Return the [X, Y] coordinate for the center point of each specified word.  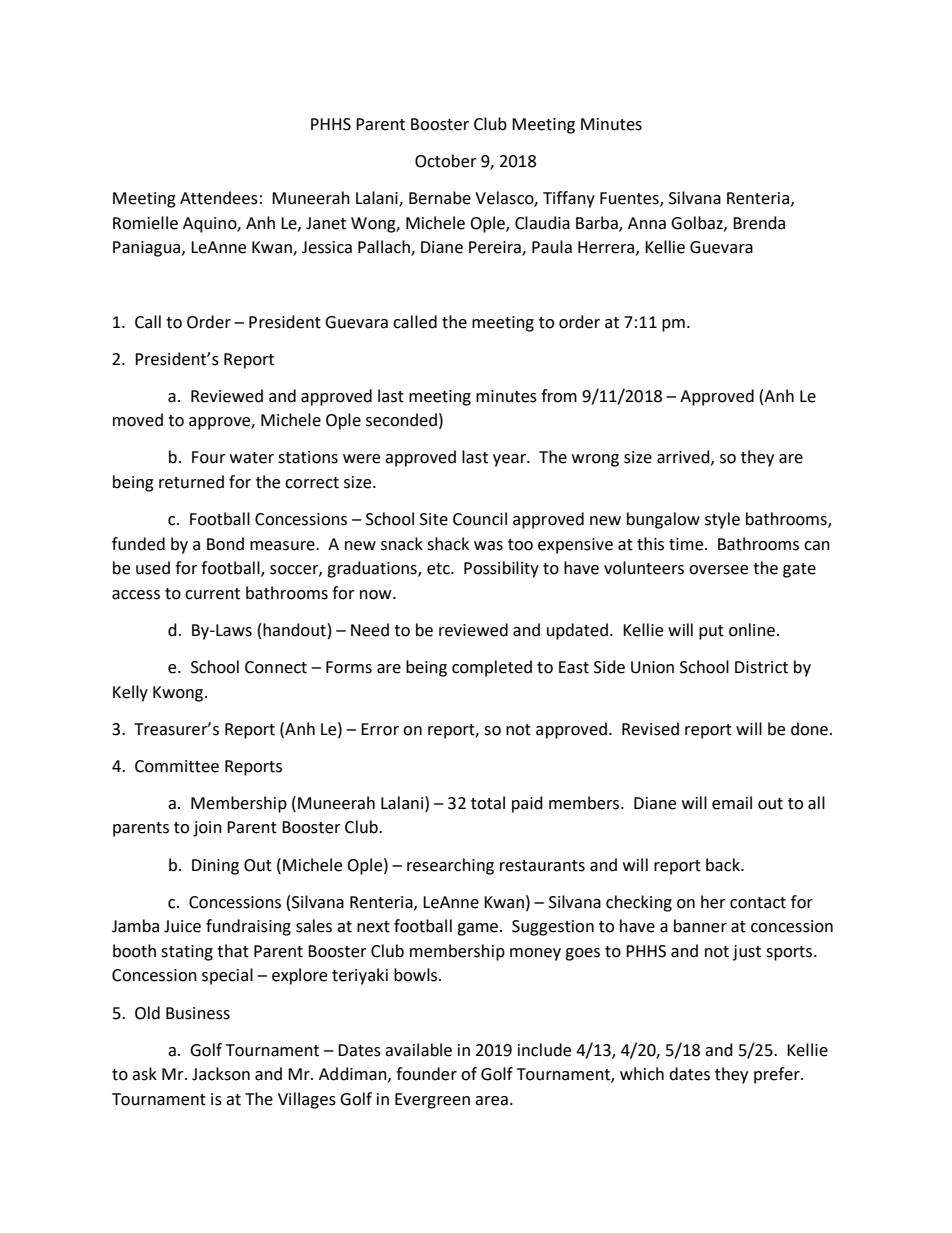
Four [209, 457]
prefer [778, 1075]
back [724, 865]
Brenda [759, 223]
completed [492, 668]
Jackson [221, 1074]
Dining [215, 867]
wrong [595, 460]
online [752, 630]
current [212, 594]
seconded [401, 420]
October [446, 161]
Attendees [219, 198]
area [491, 1101]
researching [450, 866]
